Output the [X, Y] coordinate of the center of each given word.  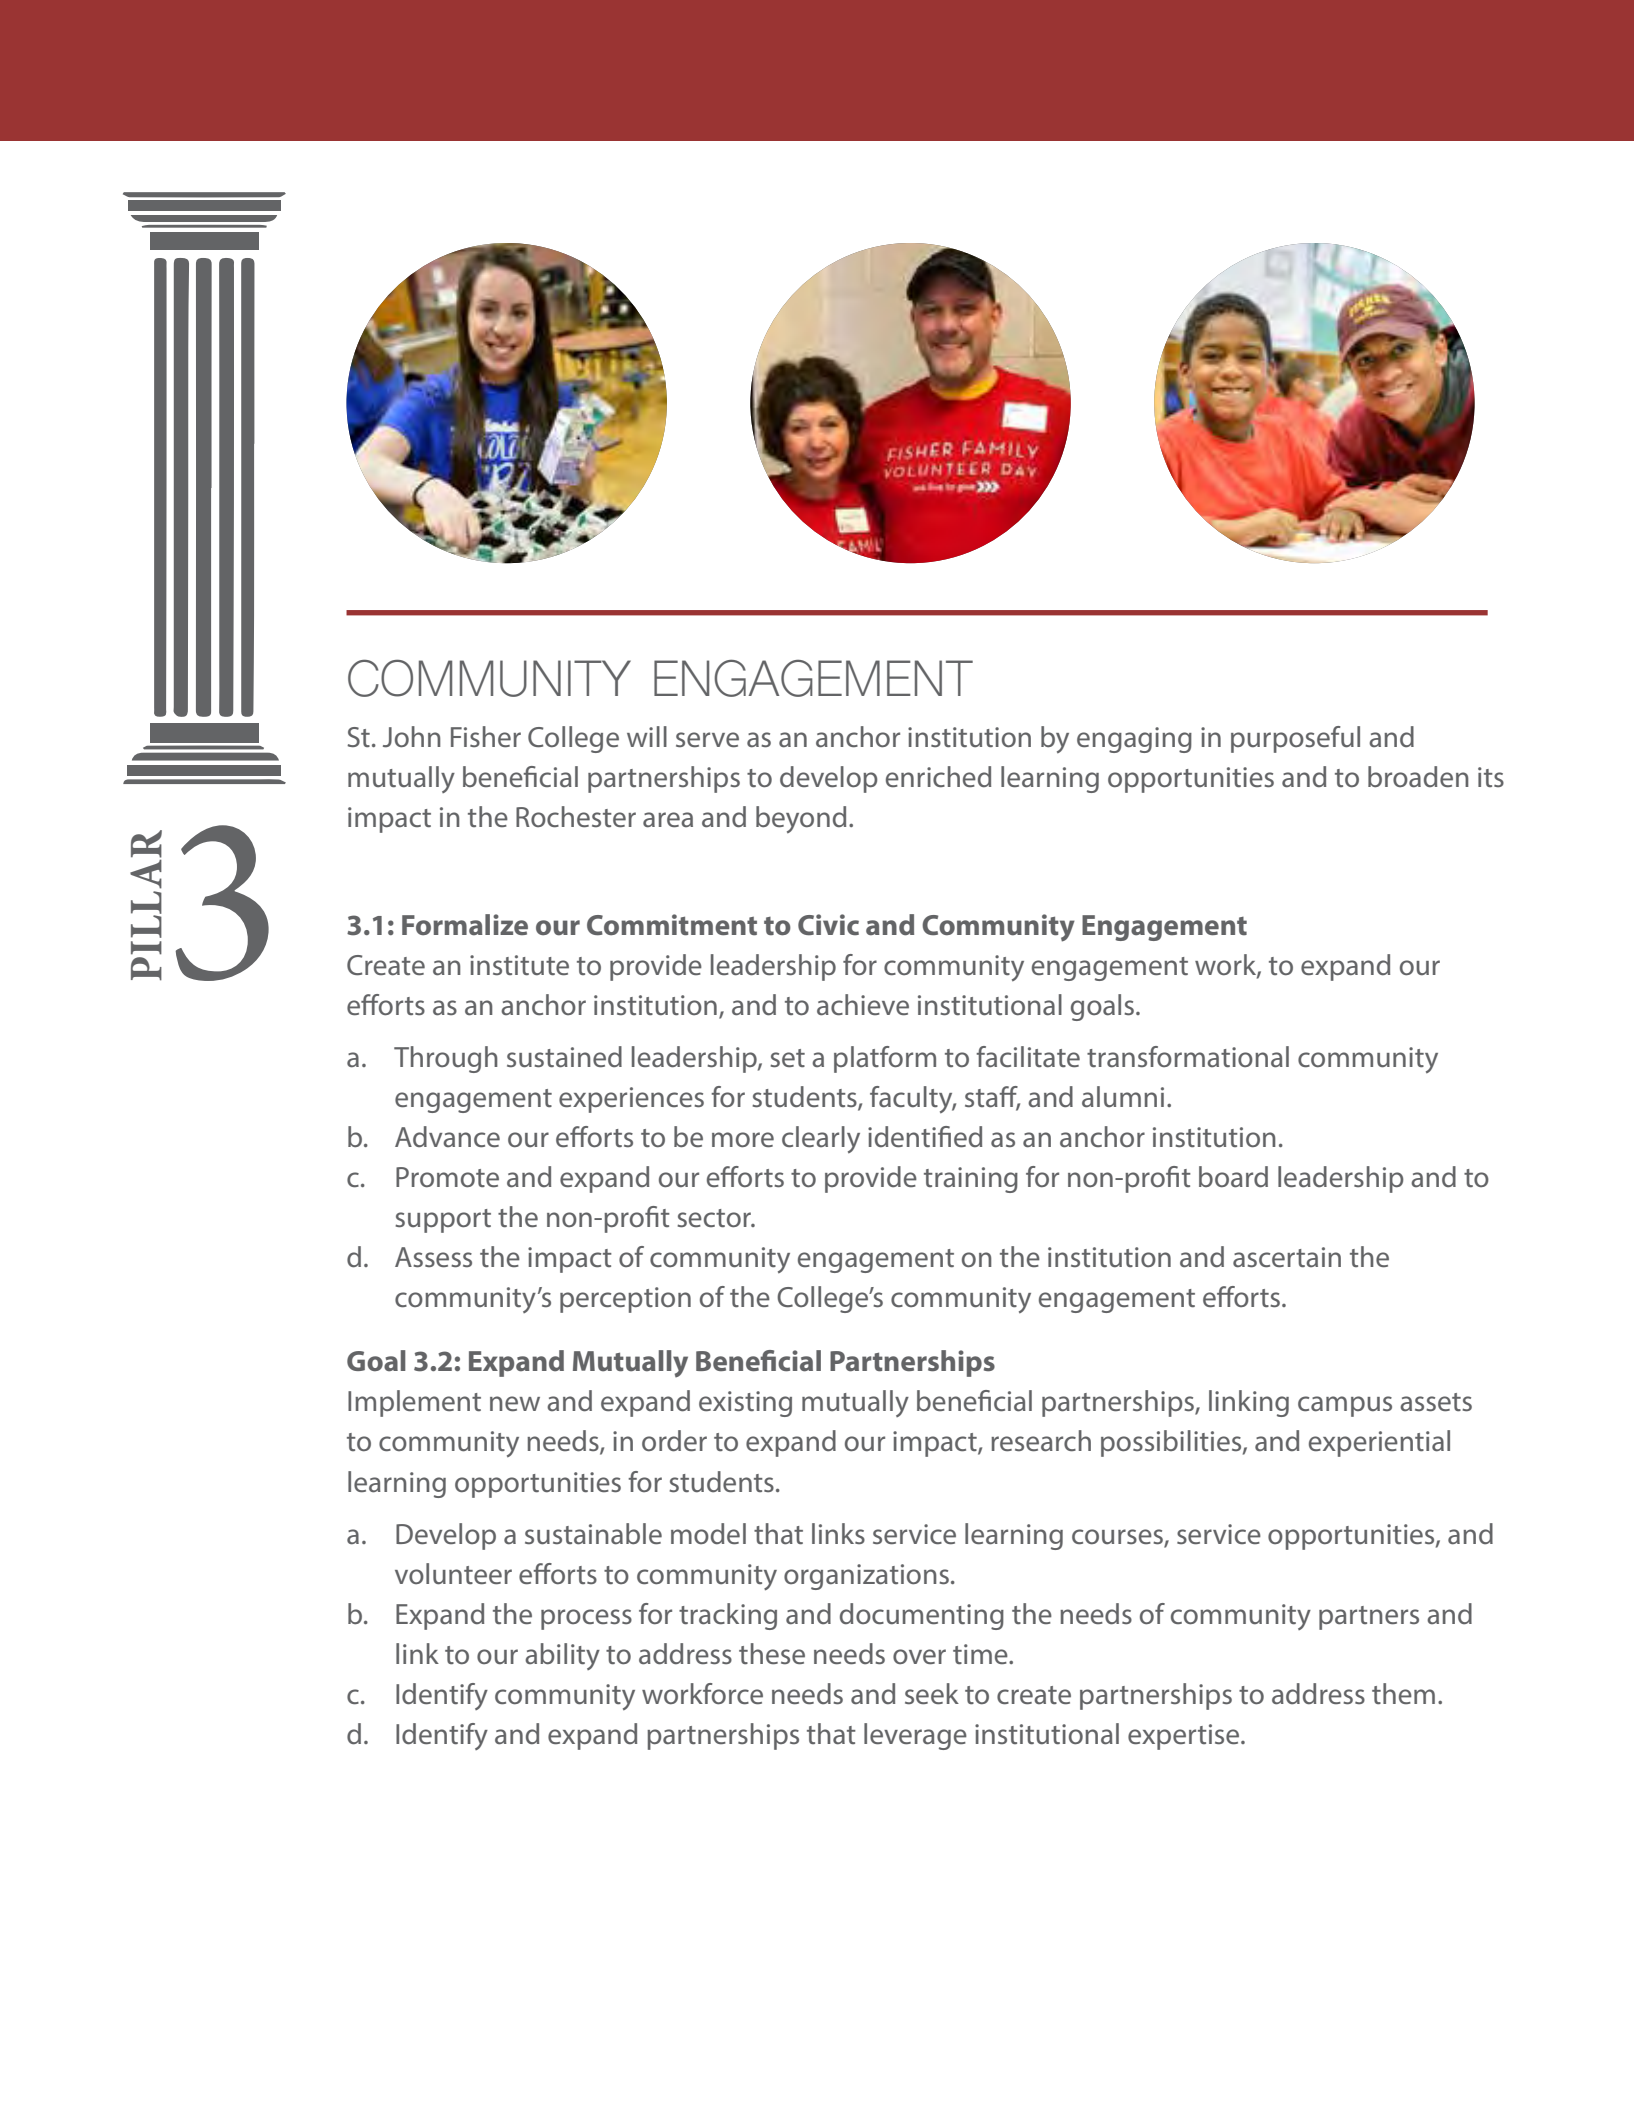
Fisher [486, 736]
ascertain [1287, 1257]
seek [932, 1693]
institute [519, 965]
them [1403, 1693]
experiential [1379, 1443]
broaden [1418, 777]
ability [562, 1656]
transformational [1188, 1057]
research [1041, 1441]
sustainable [593, 1534]
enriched [938, 777]
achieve [863, 1005]
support [443, 1221]
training [971, 1180]
